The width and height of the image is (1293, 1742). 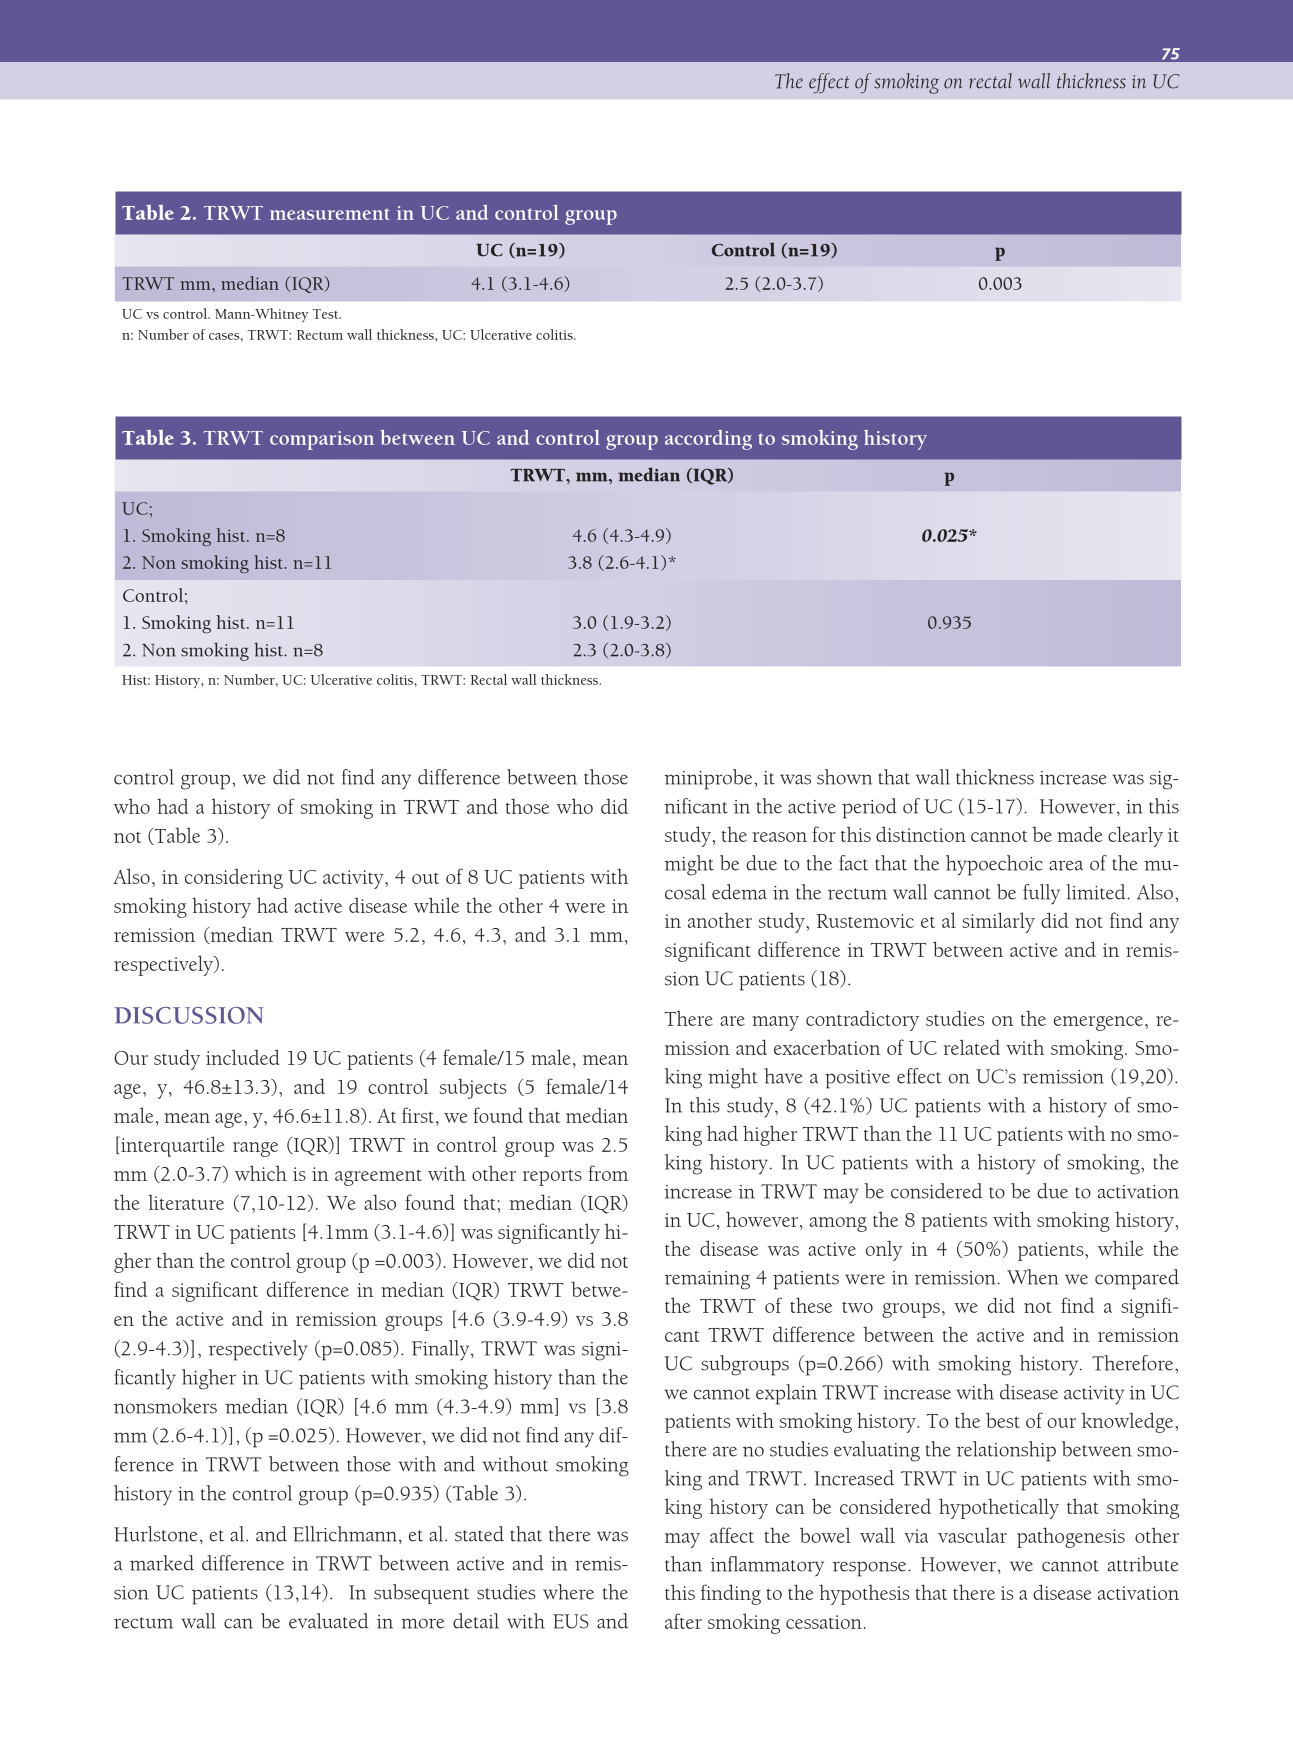 What do you see at coordinates (261, 1173) in the image?
I see `which` at bounding box center [261, 1173].
